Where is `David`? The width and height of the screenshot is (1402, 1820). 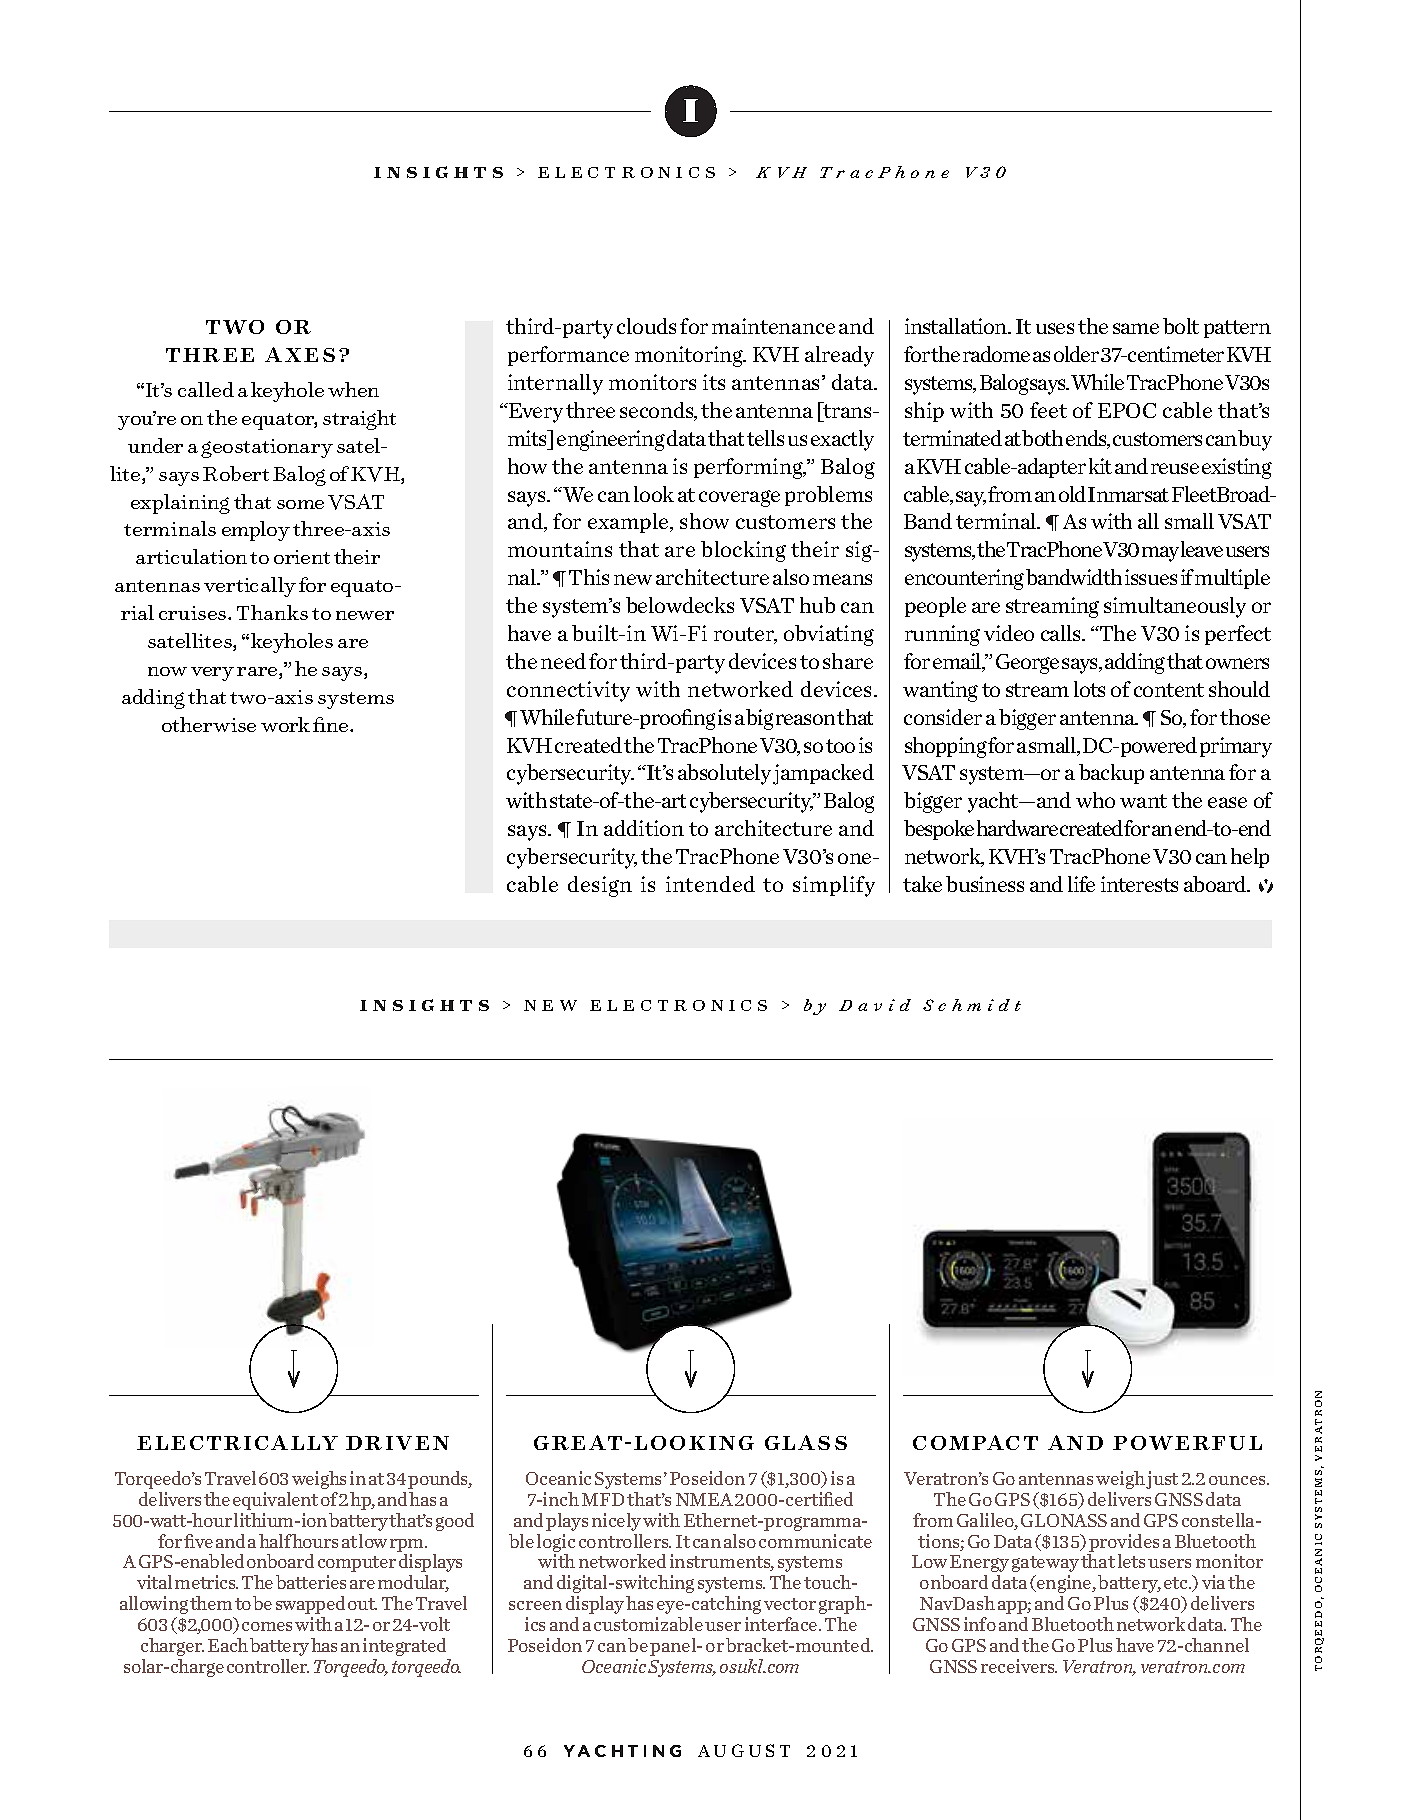
David is located at coordinates (875, 1005).
